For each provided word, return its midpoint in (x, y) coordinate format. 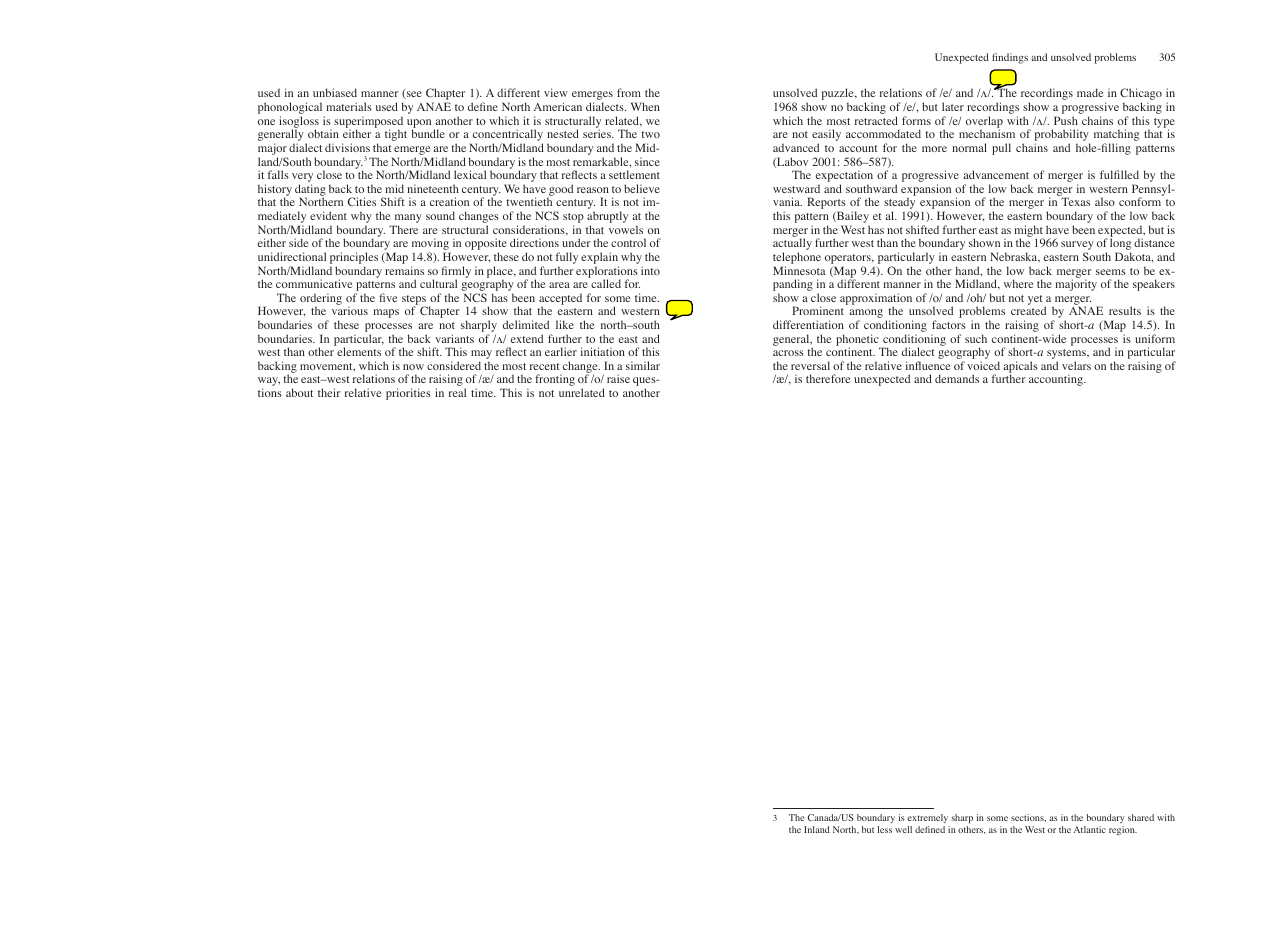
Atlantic (1090, 829)
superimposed (368, 123)
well (903, 829)
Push (1066, 120)
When (645, 106)
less (884, 829)
